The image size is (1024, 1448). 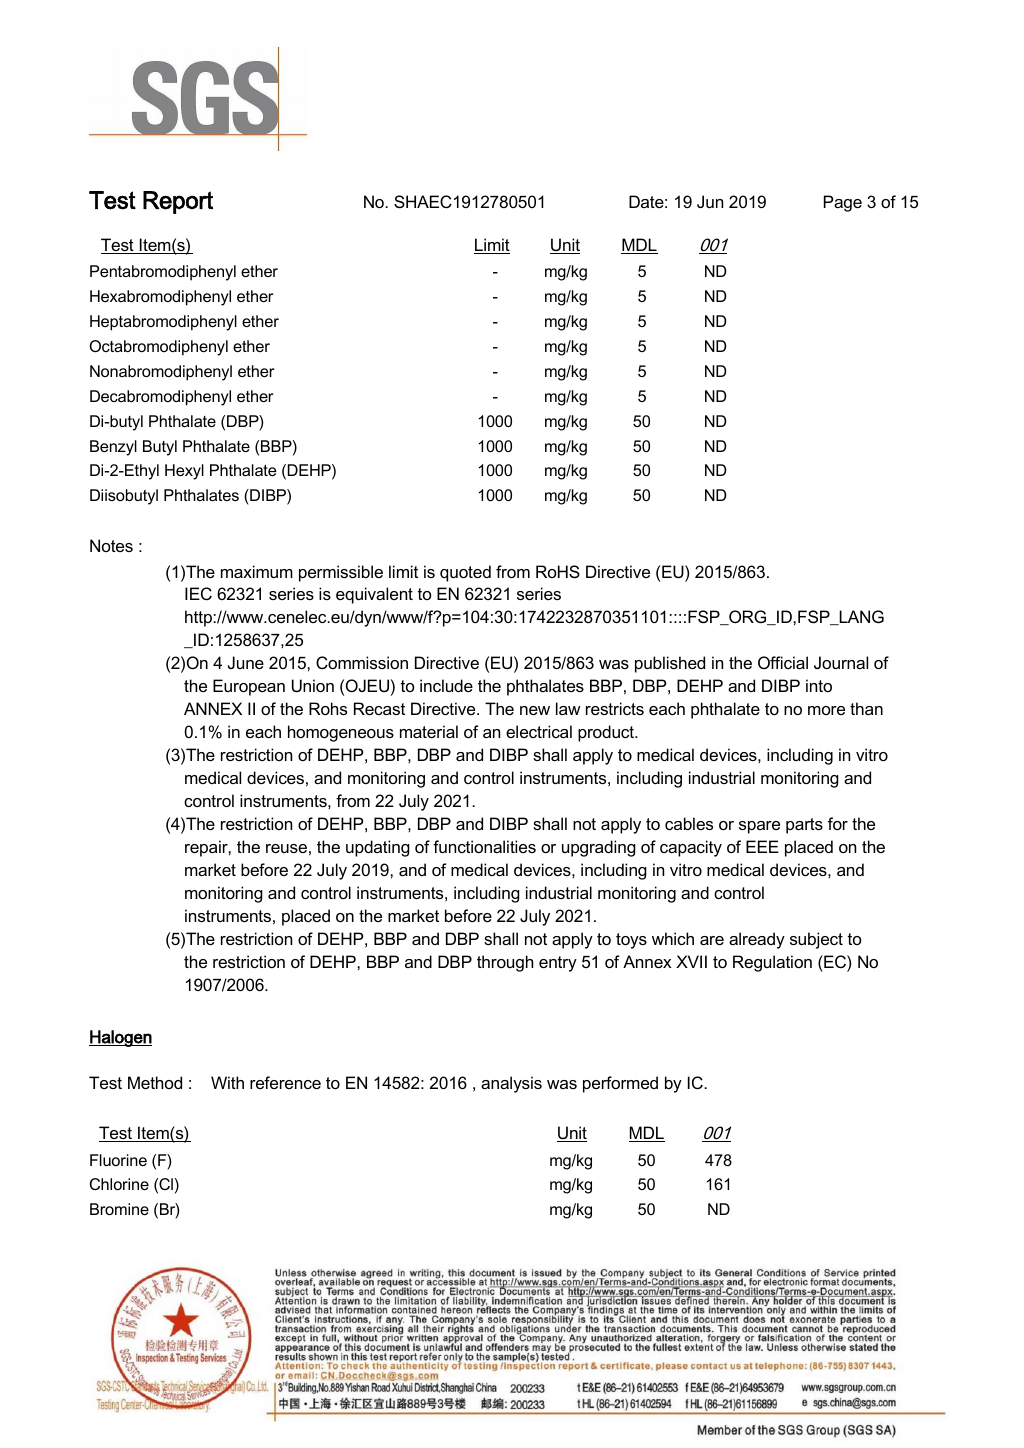 What do you see at coordinates (465, 573) in the screenshot?
I see `quoted` at bounding box center [465, 573].
